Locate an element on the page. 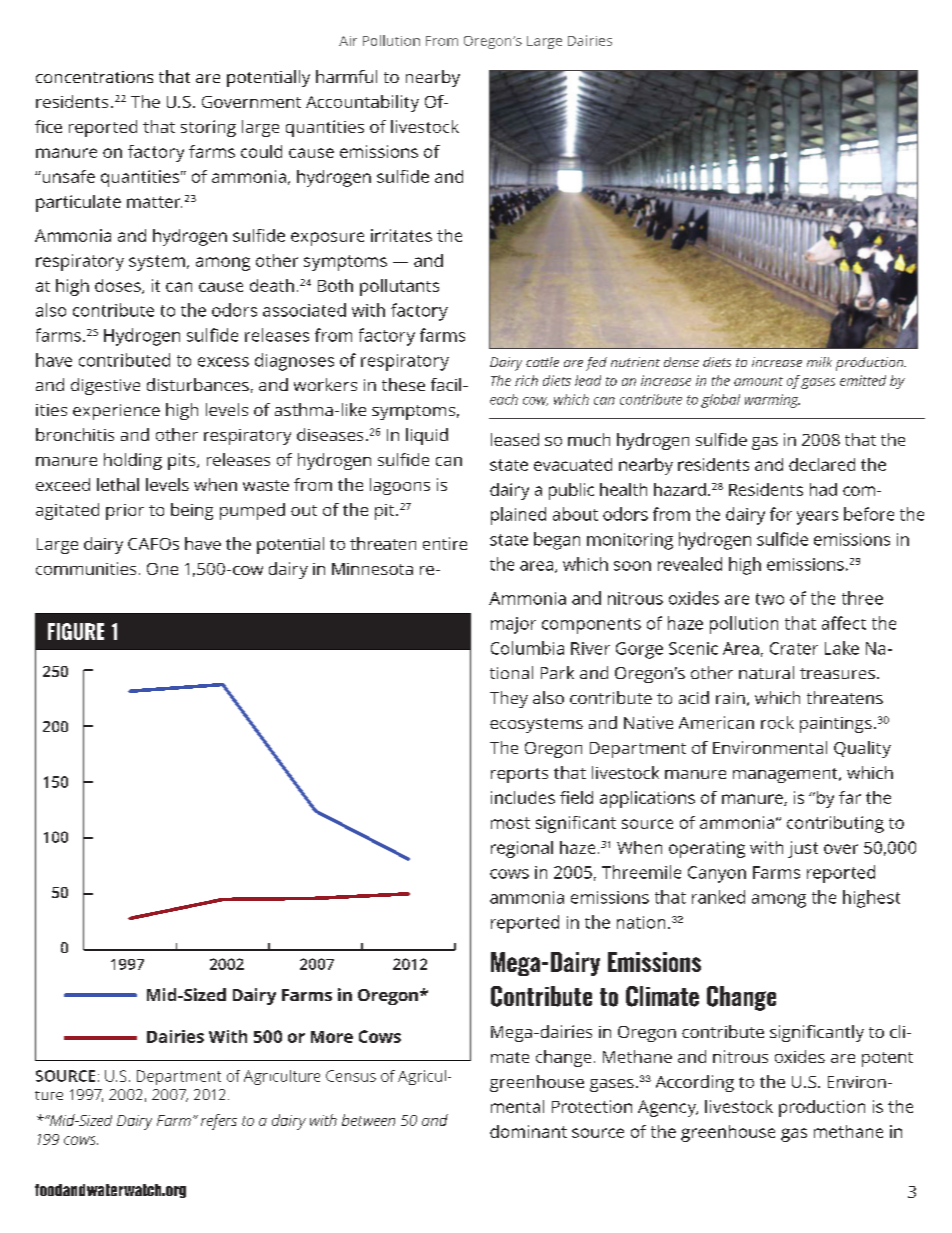  just is located at coordinates (803, 849).
